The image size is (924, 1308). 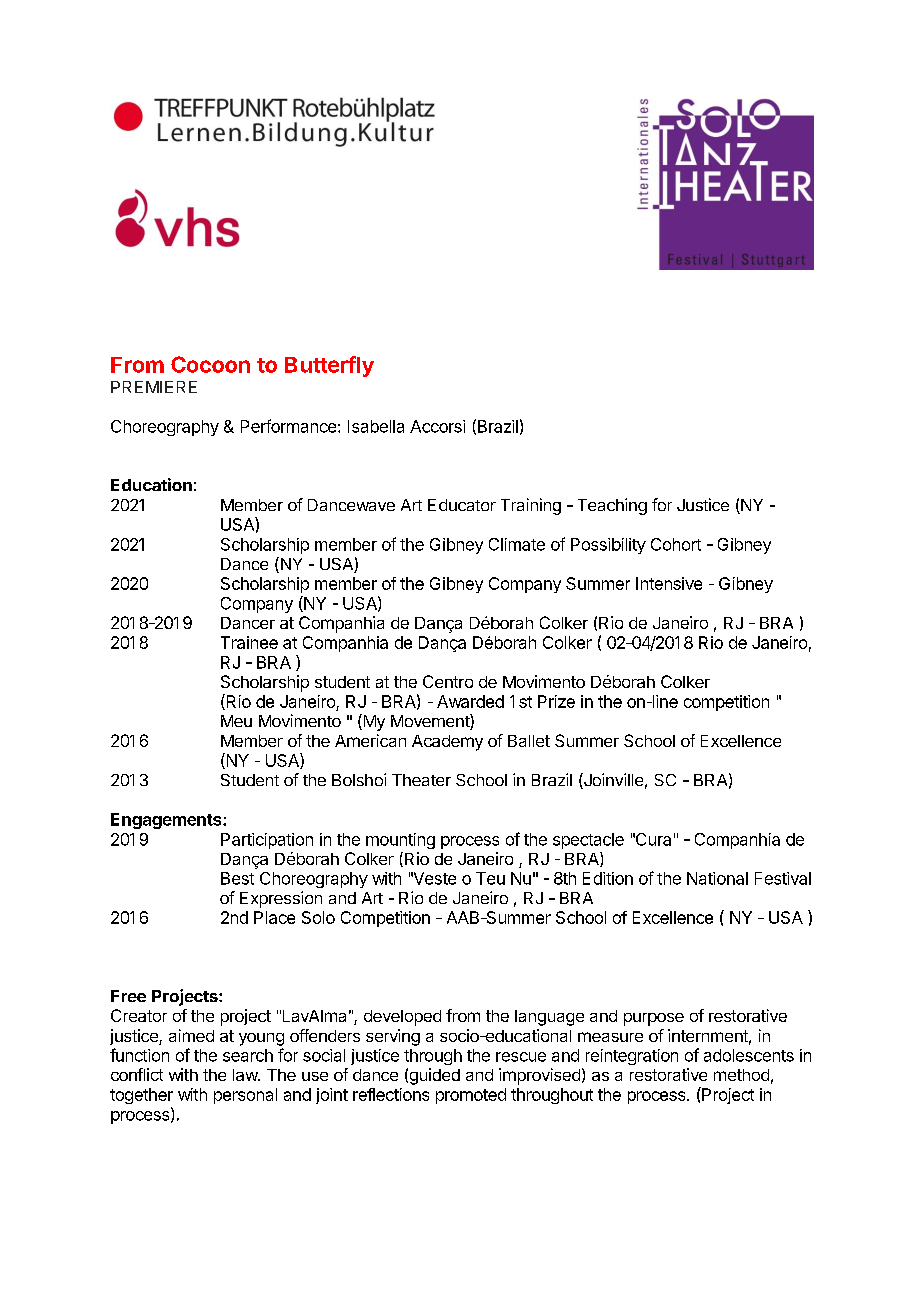 What do you see at coordinates (447, 743) in the page?
I see `Academy` at bounding box center [447, 743].
